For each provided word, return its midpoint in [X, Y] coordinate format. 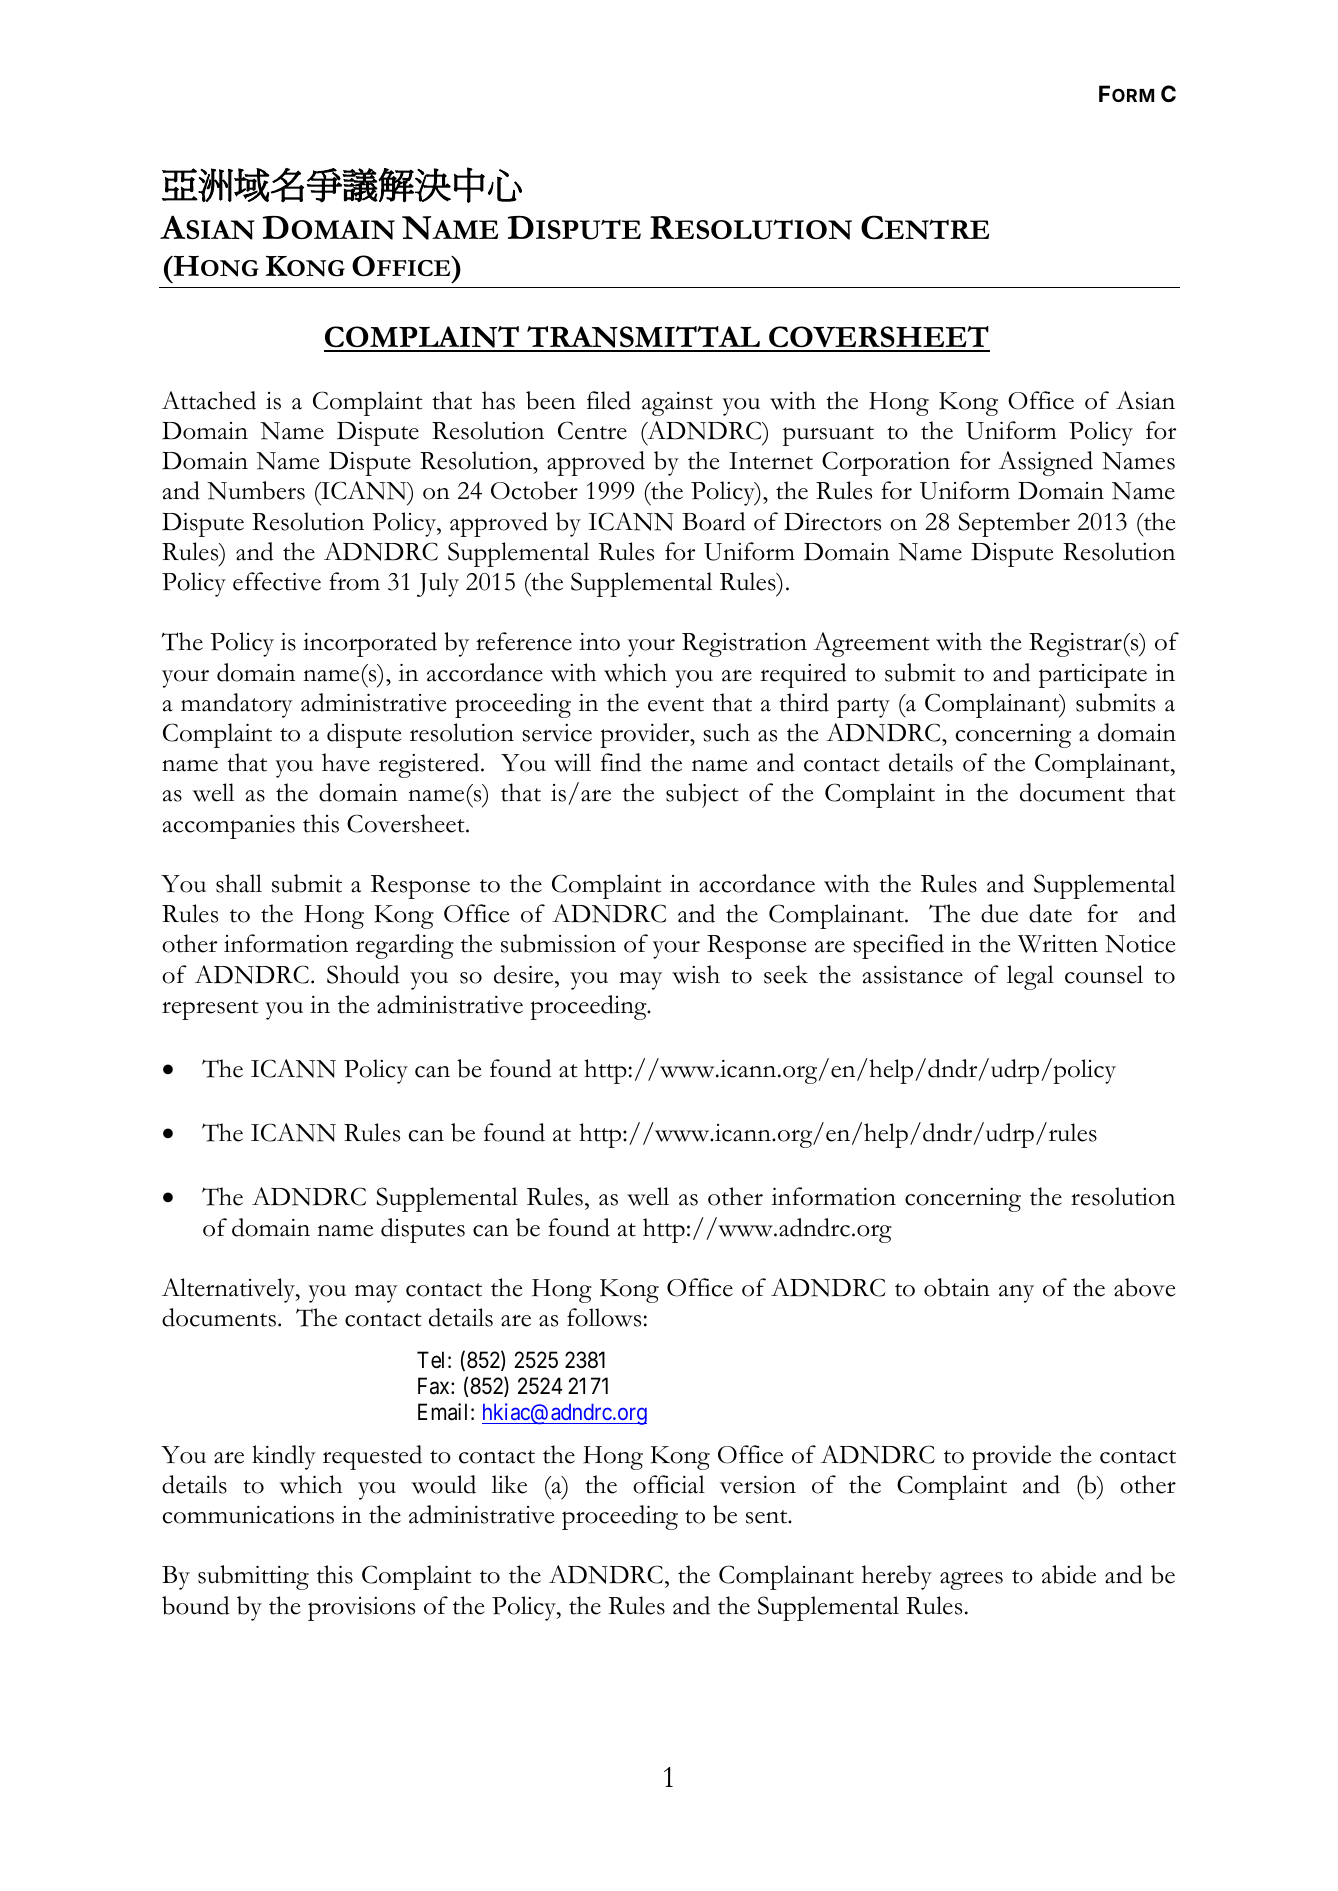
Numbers [256, 490]
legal [1030, 977]
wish [696, 974]
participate [1093, 676]
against [677, 404]
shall [239, 883]
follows [604, 1317]
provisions [361, 1609]
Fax [435, 1386]
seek [786, 974]
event [676, 705]
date [1050, 913]
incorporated [370, 644]
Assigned [1046, 463]
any [1016, 1294]
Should [363, 974]
